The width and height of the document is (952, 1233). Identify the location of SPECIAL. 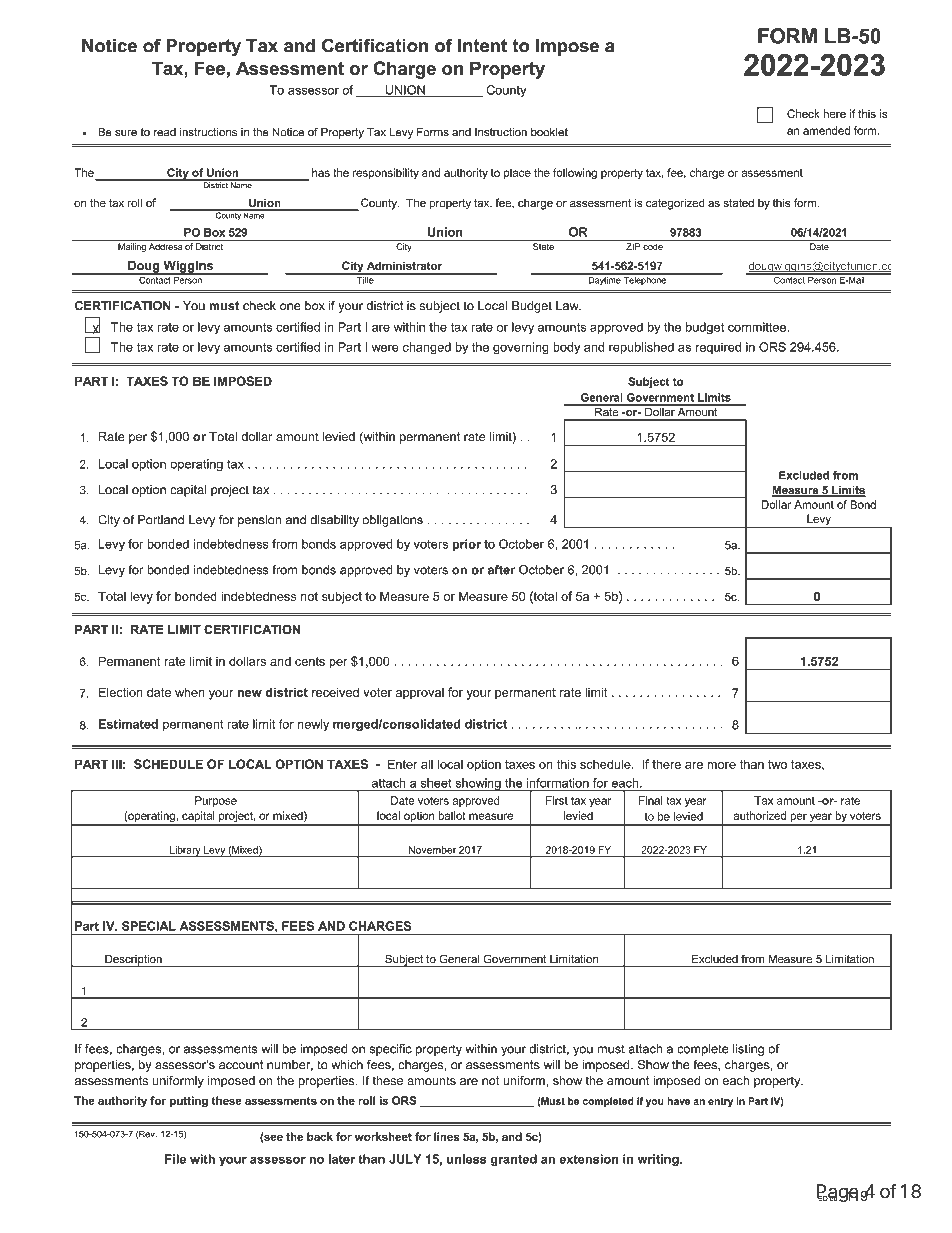
(149, 926).
